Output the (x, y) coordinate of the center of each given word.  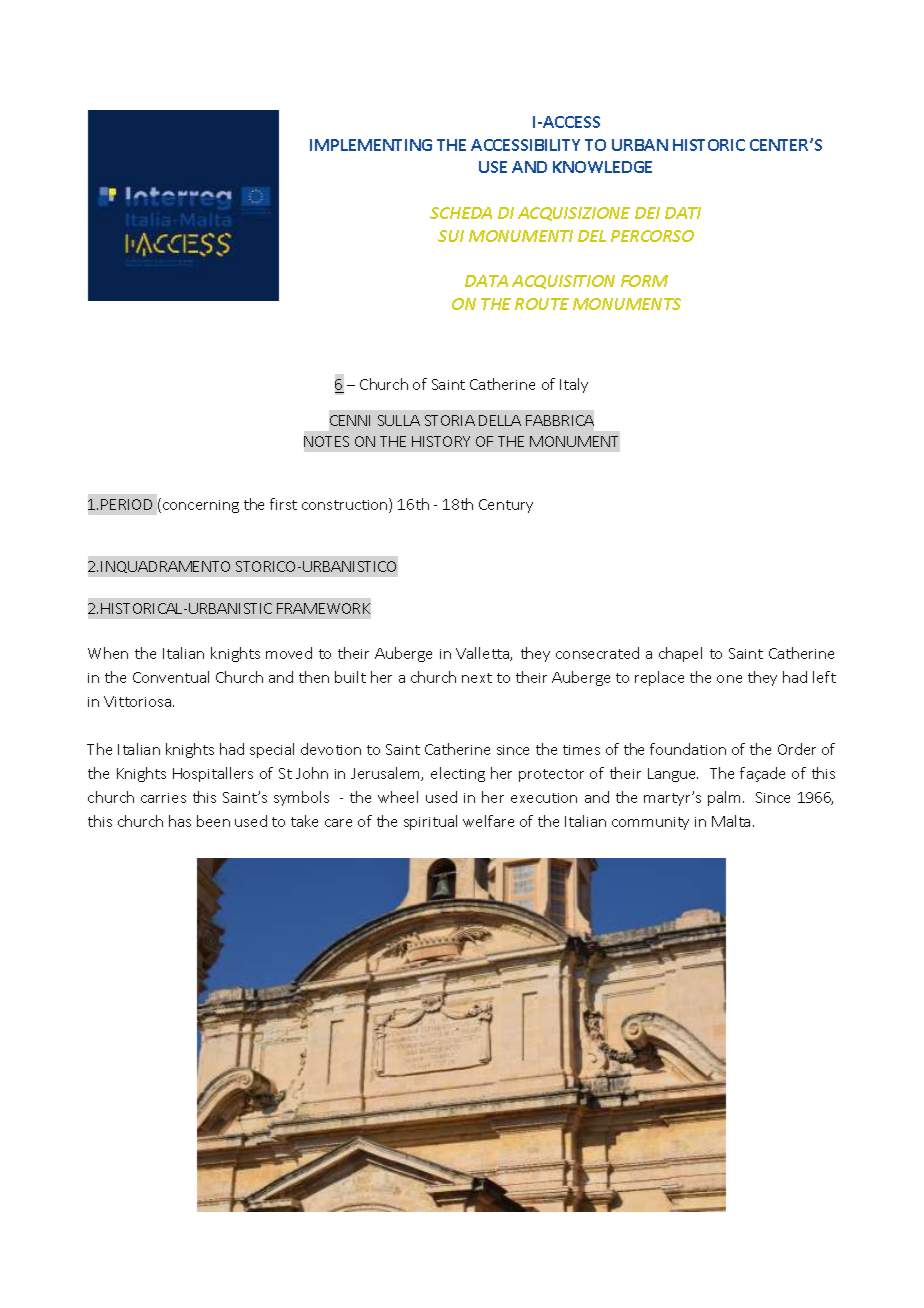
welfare (488, 821)
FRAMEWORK (323, 608)
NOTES (326, 441)
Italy (574, 385)
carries (163, 798)
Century (506, 506)
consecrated (597, 653)
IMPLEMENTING (371, 145)
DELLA (500, 420)
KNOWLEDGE (602, 167)
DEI (647, 213)
